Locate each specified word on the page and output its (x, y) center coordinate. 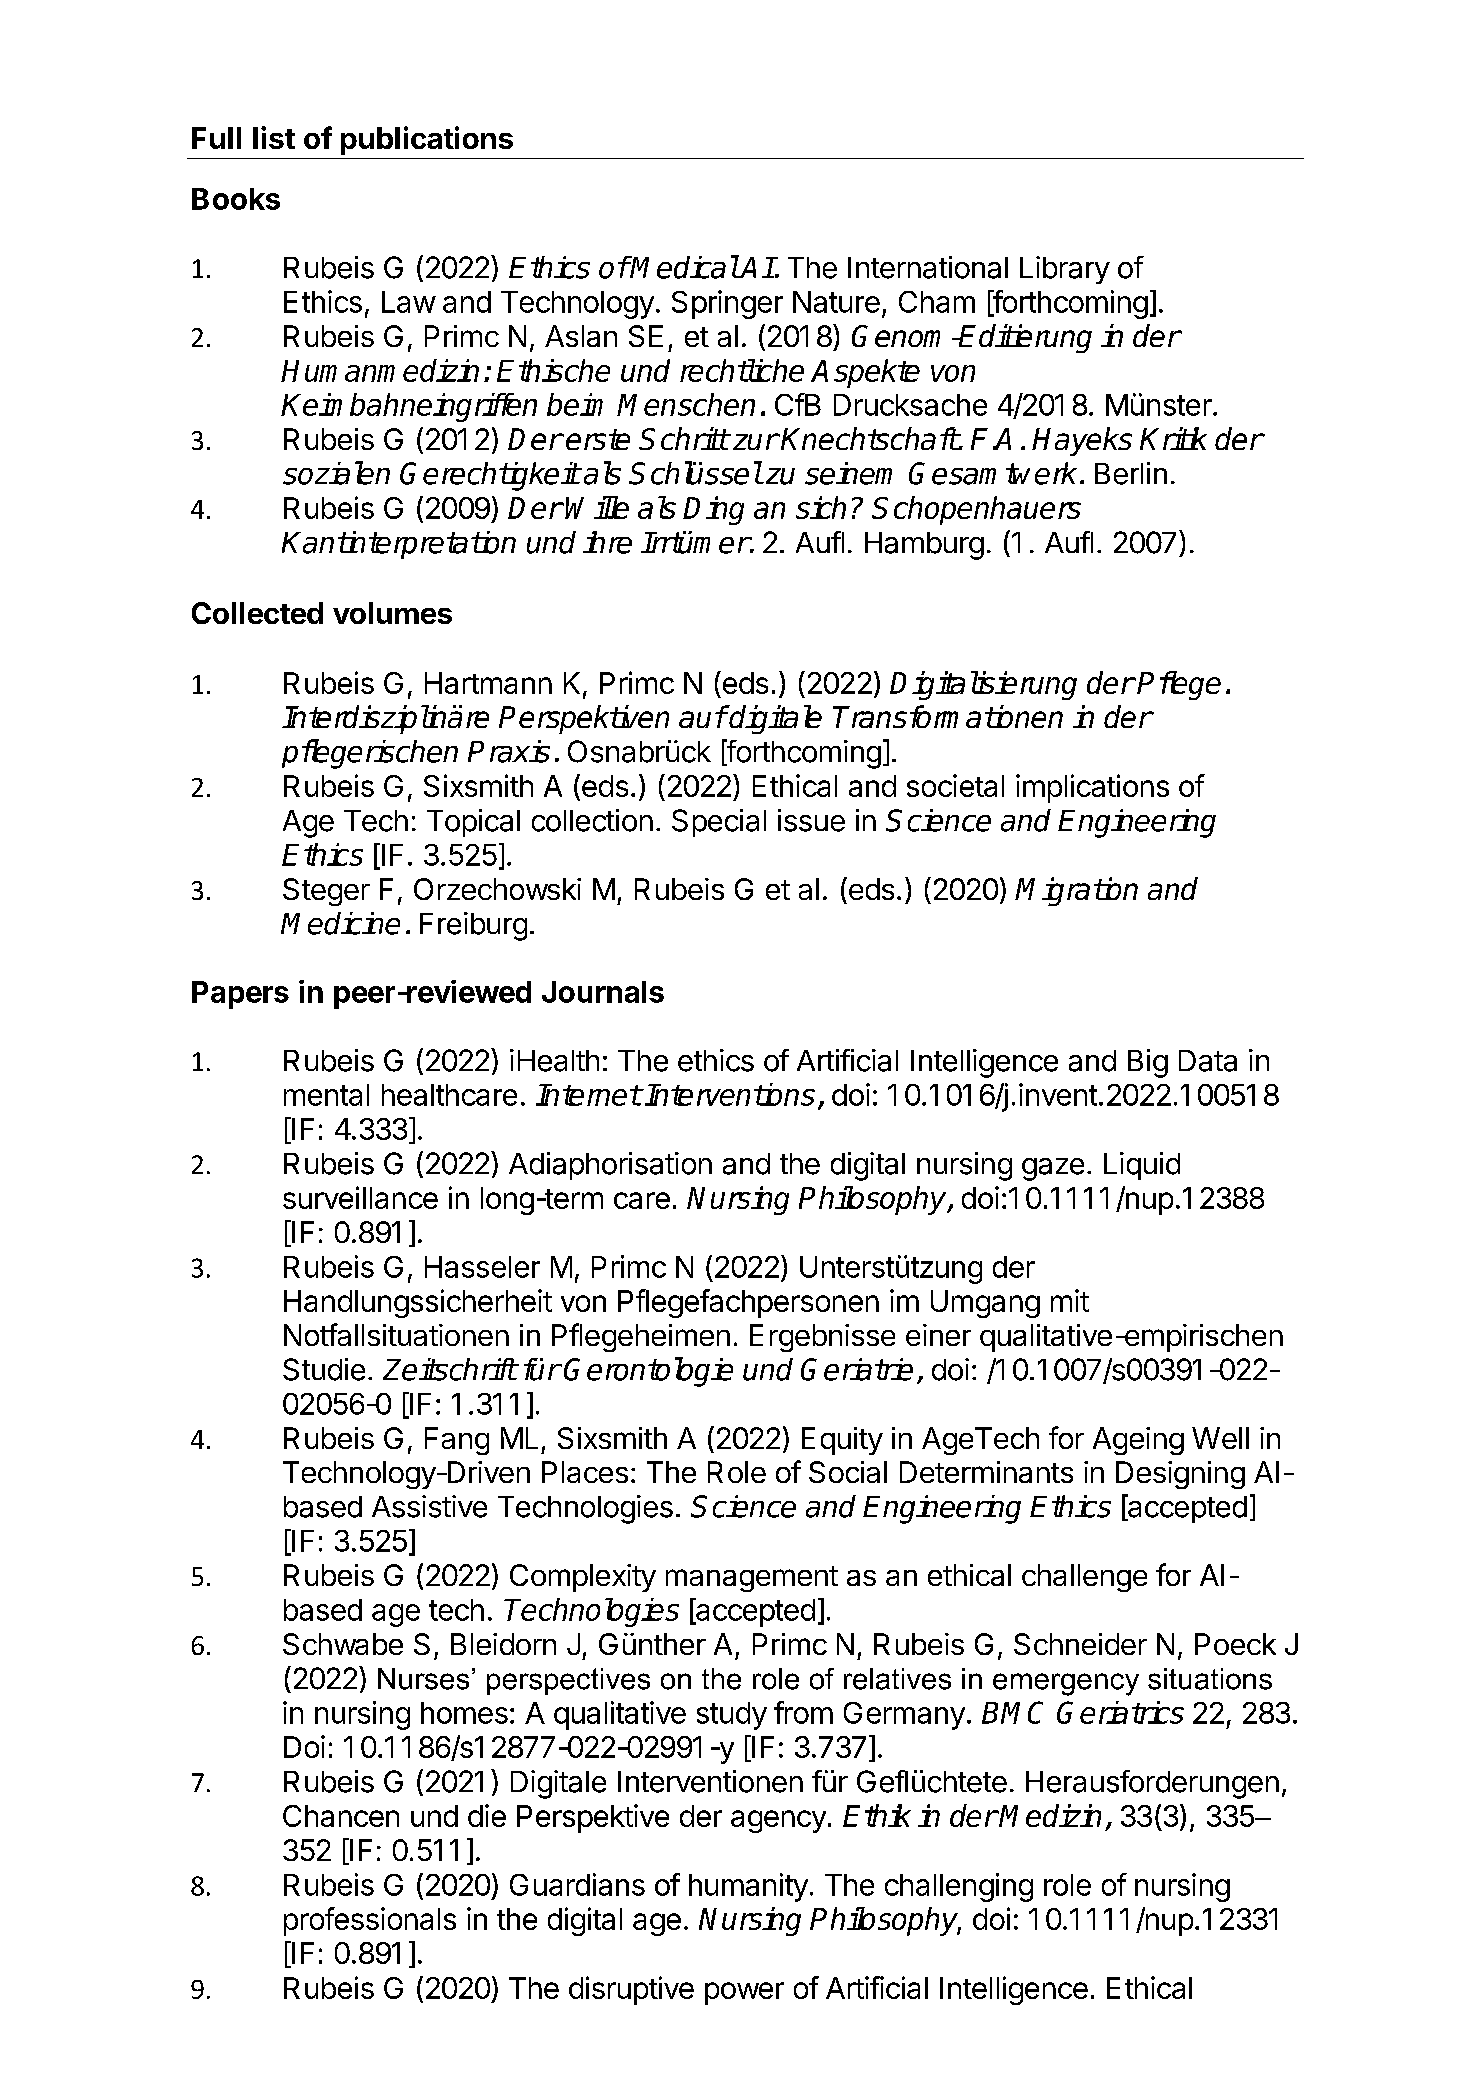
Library (1065, 270)
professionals (370, 1921)
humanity (748, 1887)
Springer (727, 304)
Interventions (730, 1094)
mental (326, 1095)
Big (1148, 1063)
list (274, 137)
